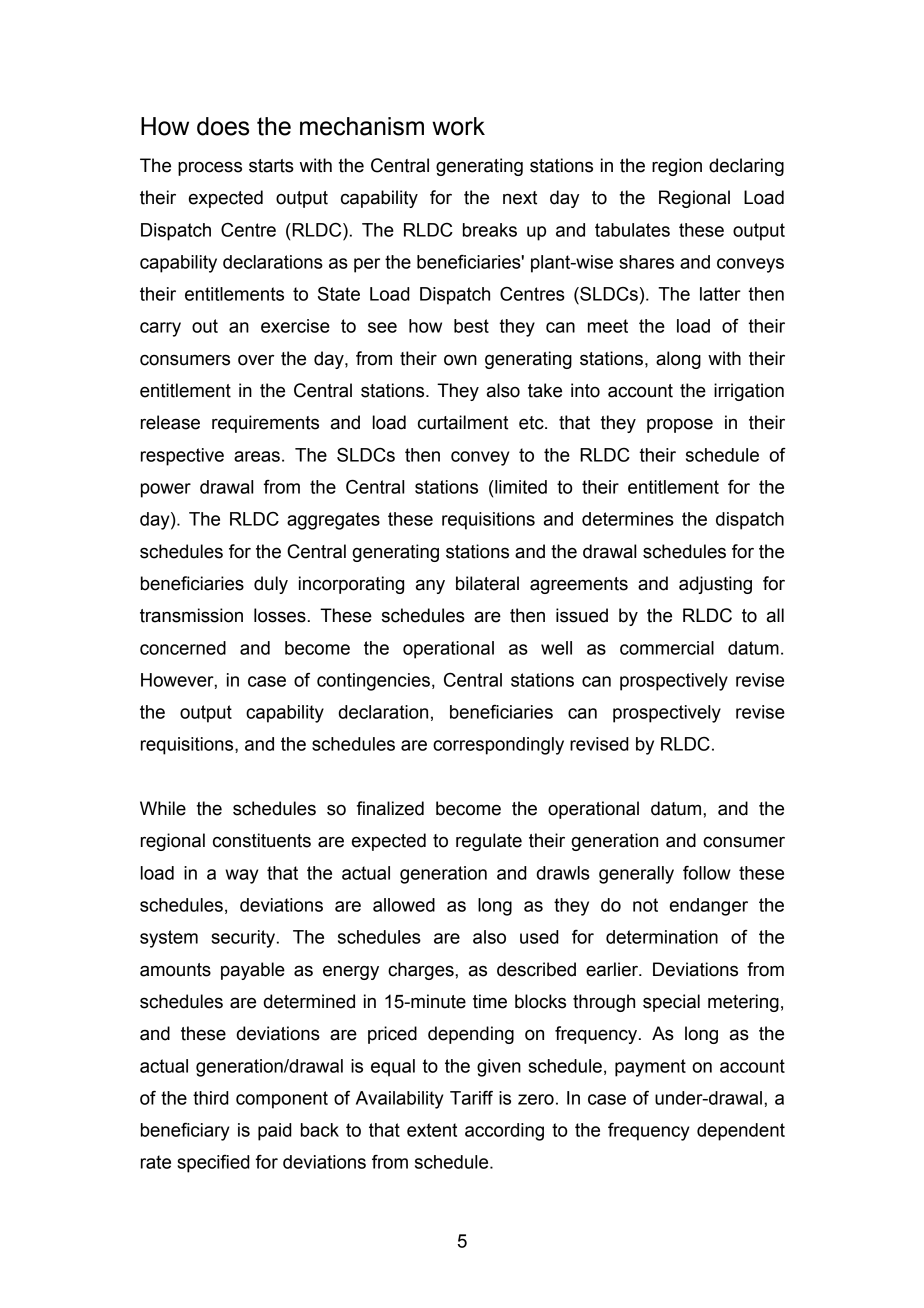  Describe the element at coordinates (746, 167) in the screenshot. I see `declaring` at that location.
